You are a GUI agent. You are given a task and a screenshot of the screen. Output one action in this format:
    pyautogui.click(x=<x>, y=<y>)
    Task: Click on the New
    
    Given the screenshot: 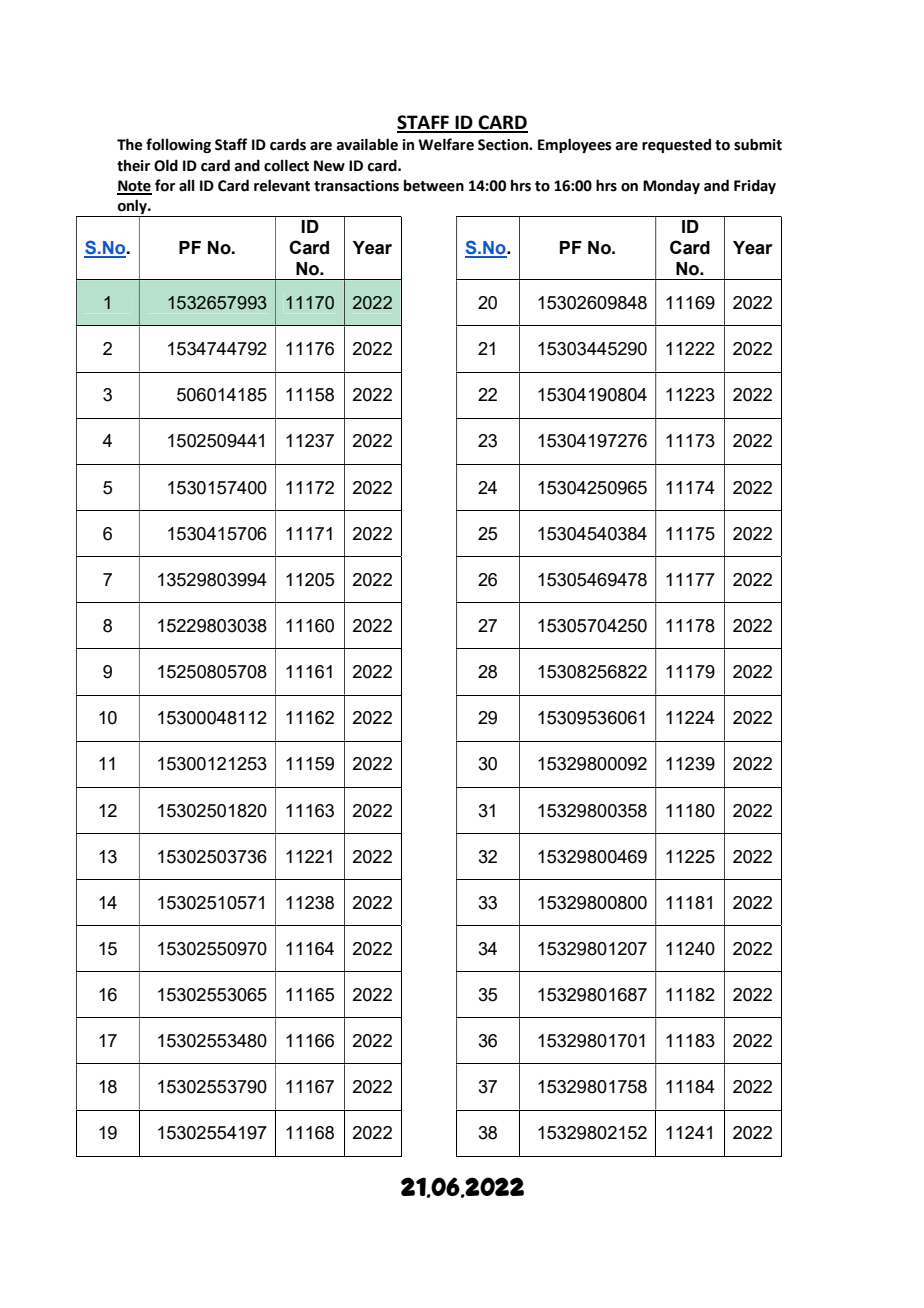 What is the action you would take?
    pyautogui.click(x=329, y=166)
